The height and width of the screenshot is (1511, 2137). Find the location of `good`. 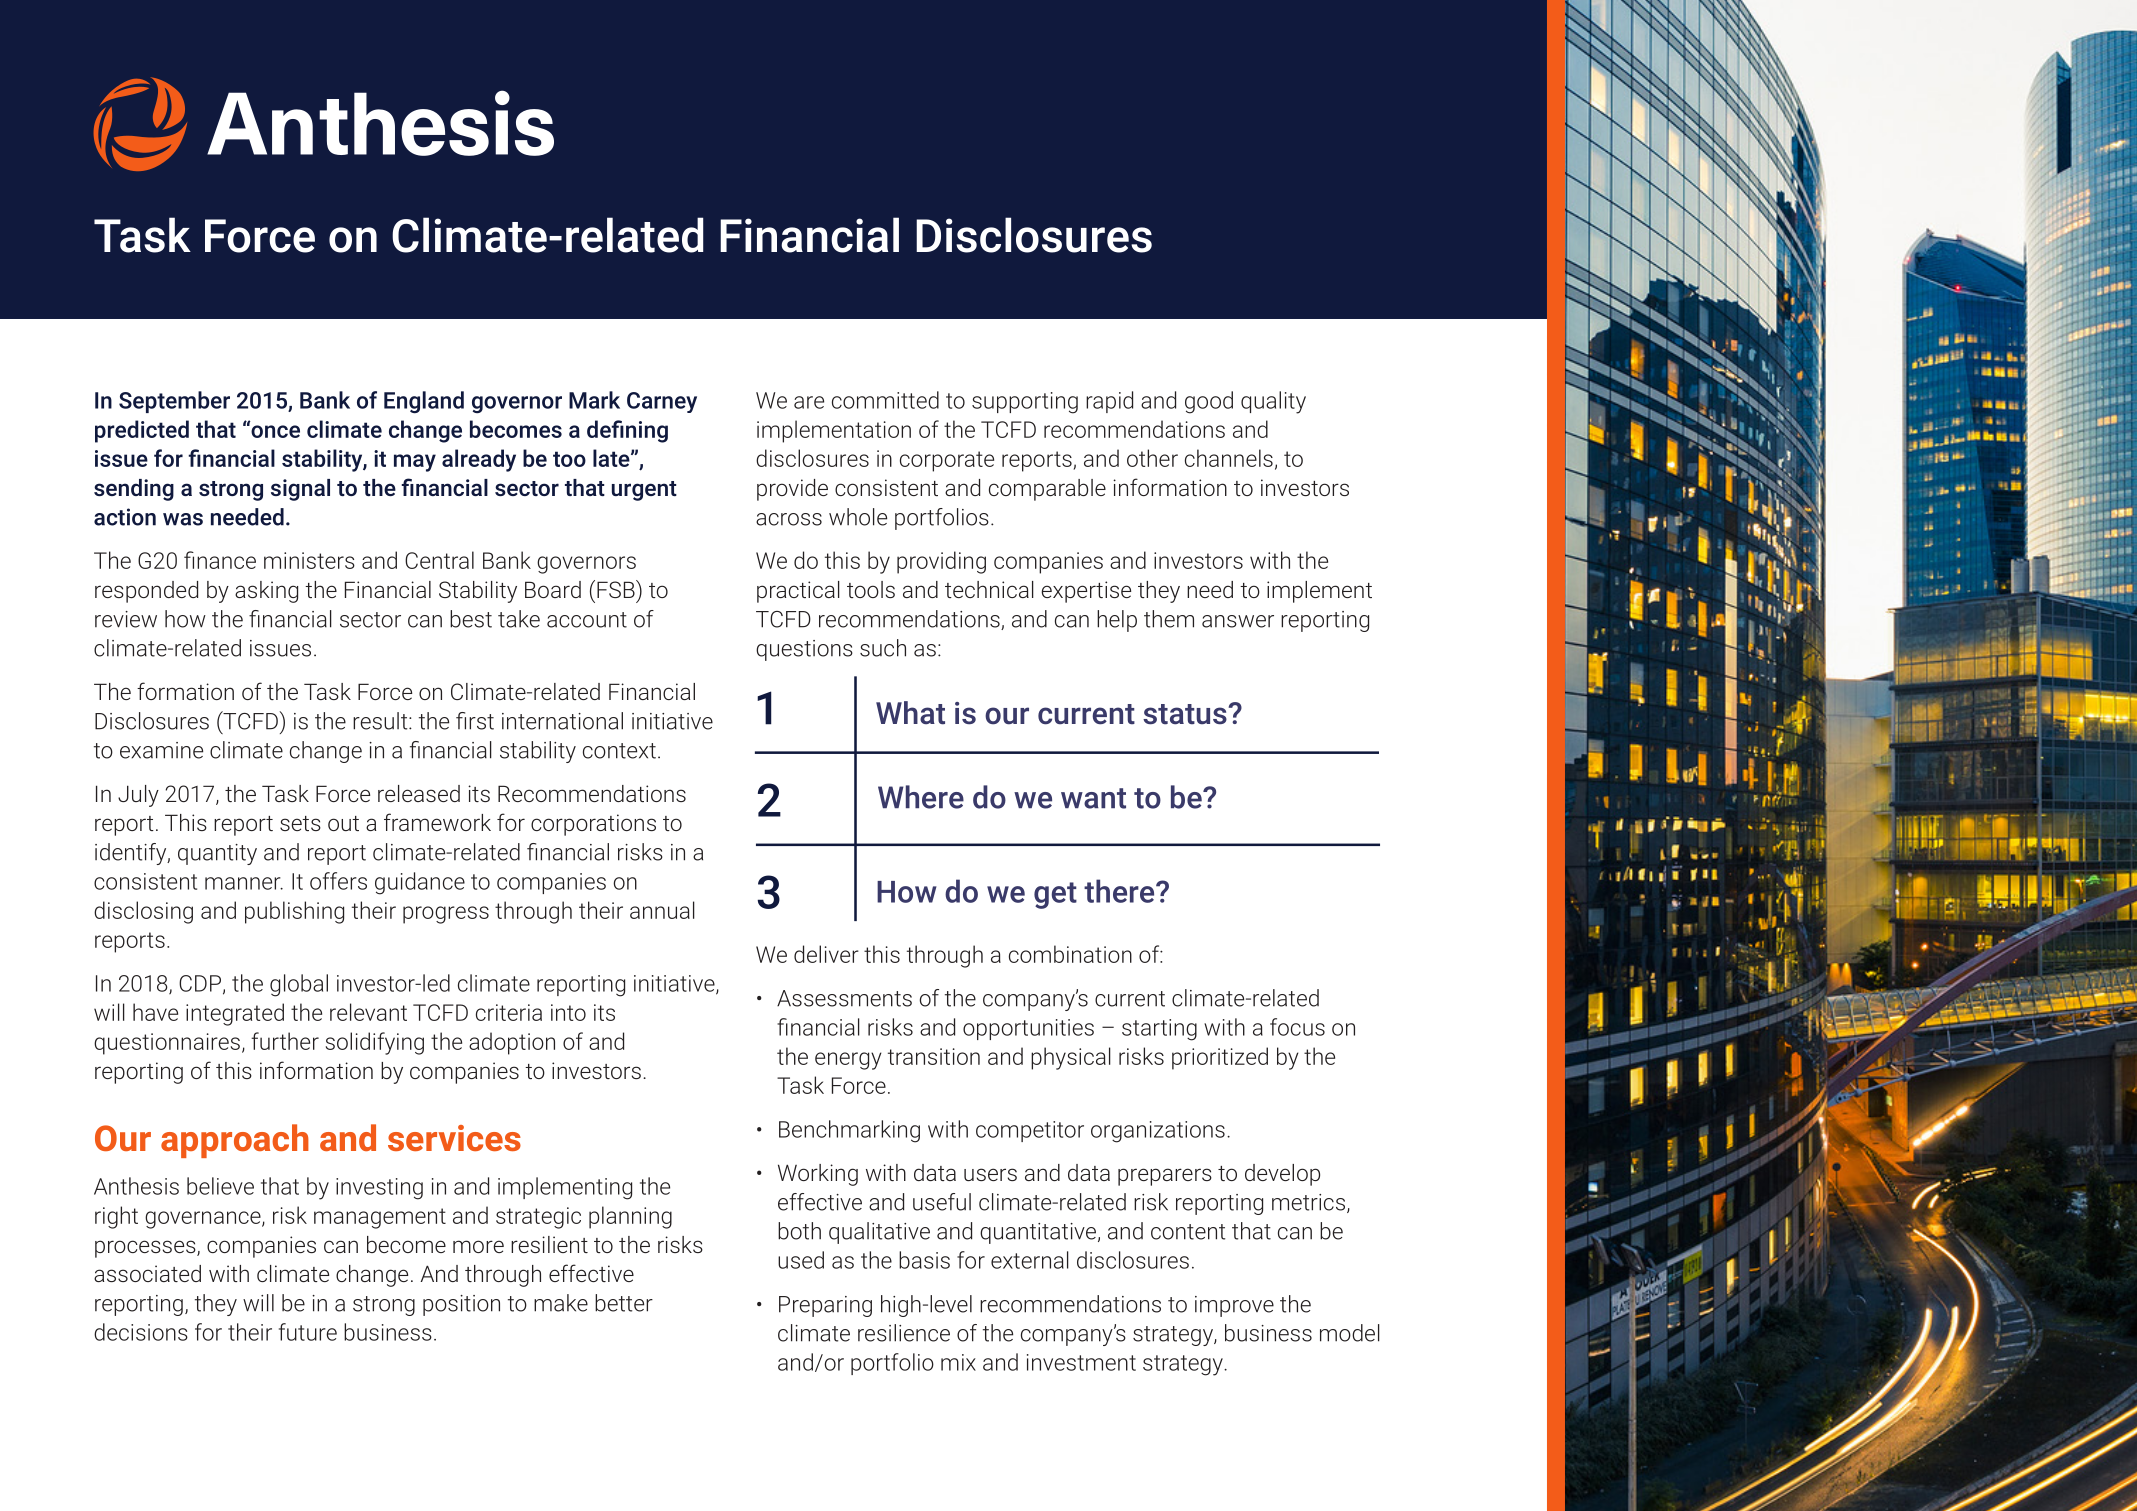

good is located at coordinates (1209, 402).
